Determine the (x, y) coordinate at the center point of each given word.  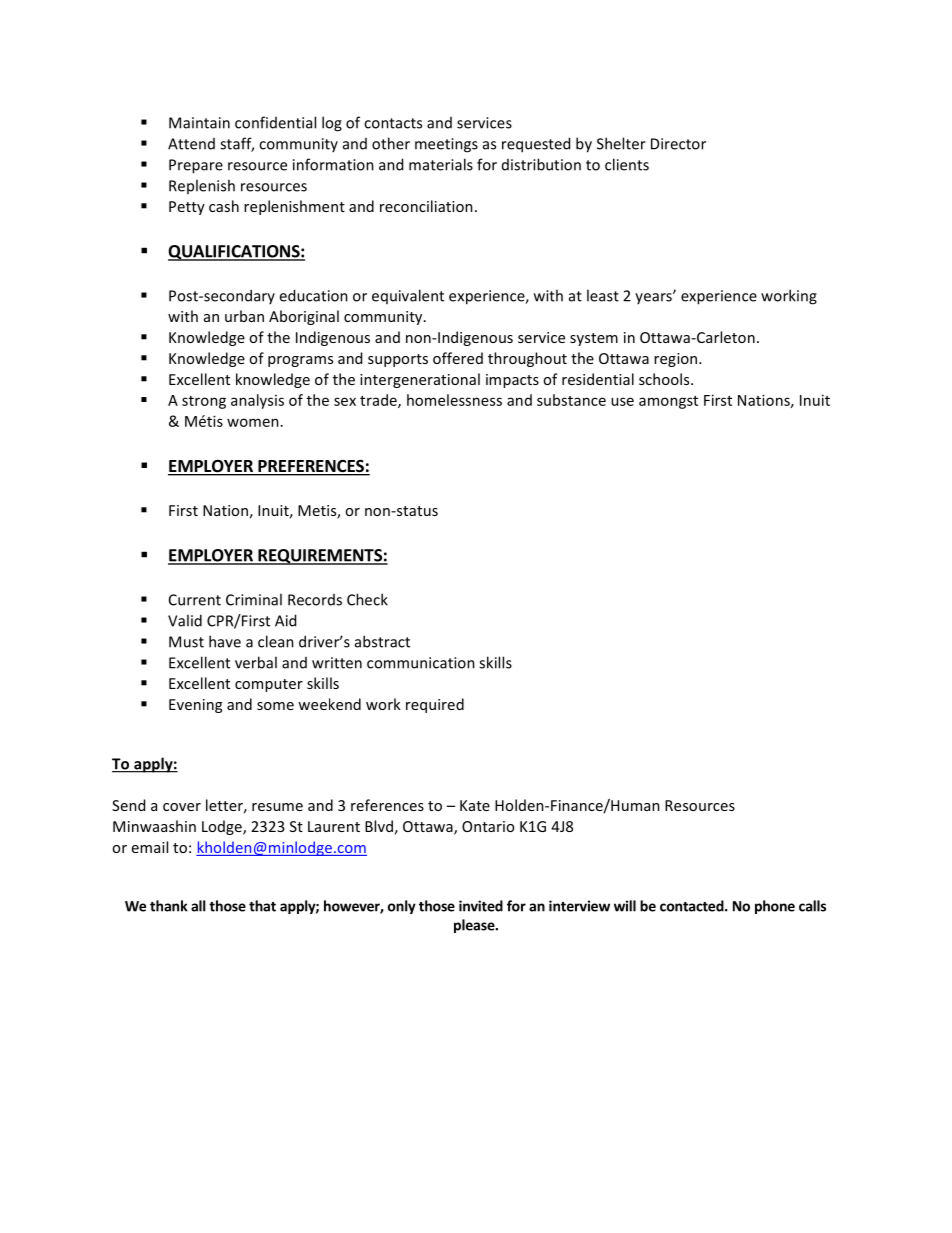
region (677, 360)
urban (244, 316)
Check (367, 599)
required (435, 705)
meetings (446, 145)
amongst (668, 402)
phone (775, 907)
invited (481, 906)
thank (169, 906)
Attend (191, 144)
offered (458, 358)
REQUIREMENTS (320, 557)
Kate (475, 805)
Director (678, 144)
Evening (195, 706)
